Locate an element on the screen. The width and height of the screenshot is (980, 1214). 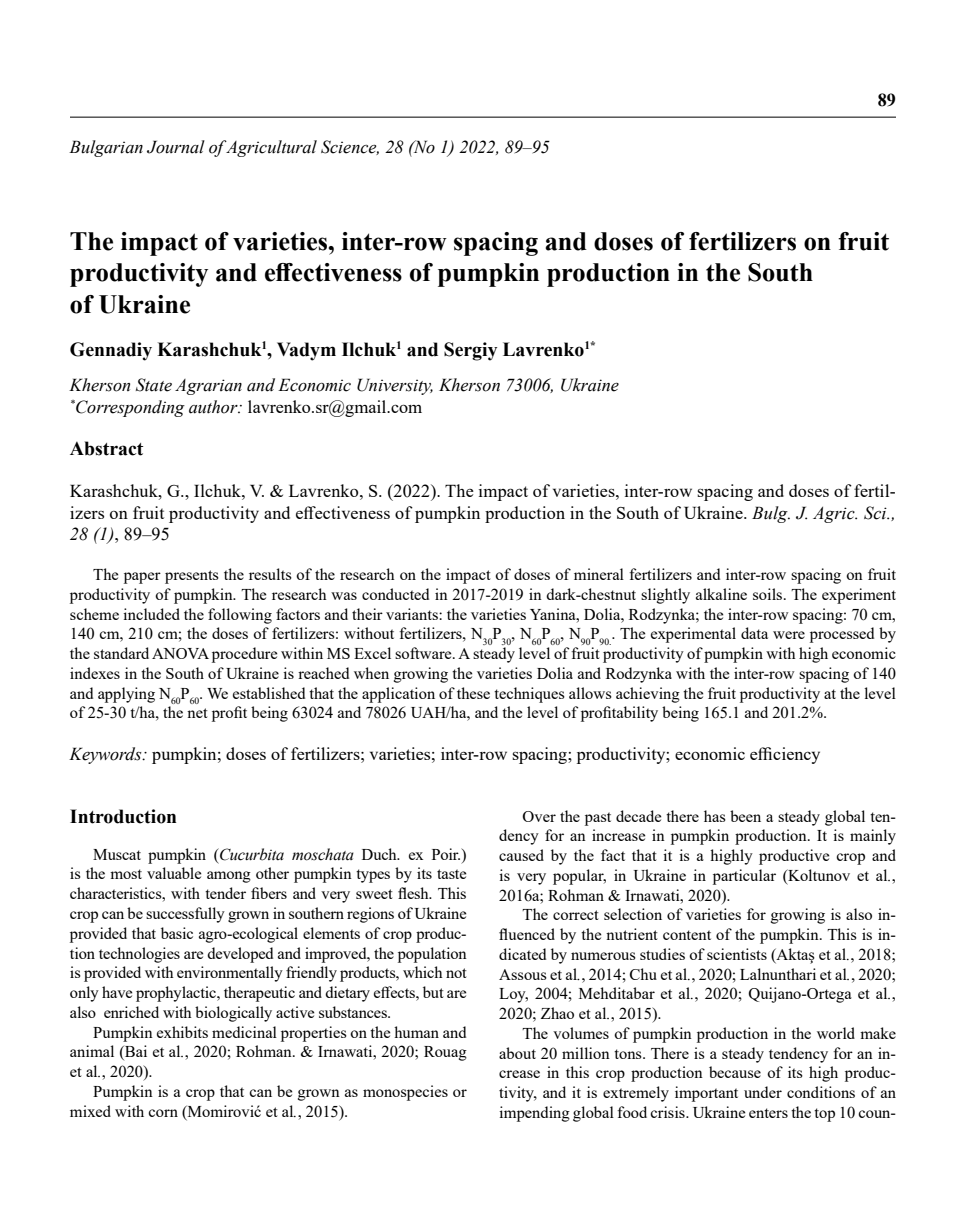
software is located at coordinates (424, 653).
